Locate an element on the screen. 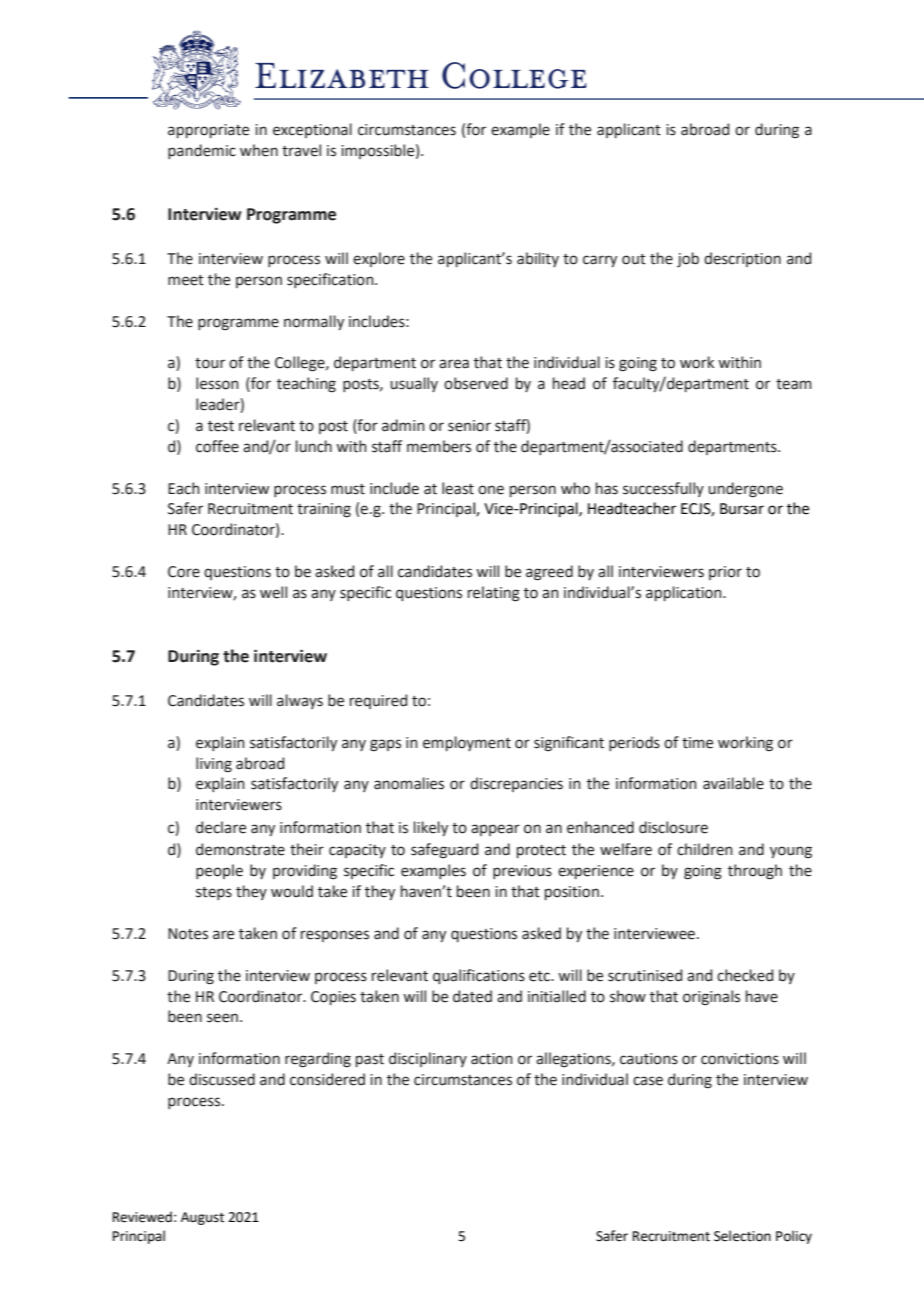 The image size is (924, 1308). checked is located at coordinates (745, 975).
